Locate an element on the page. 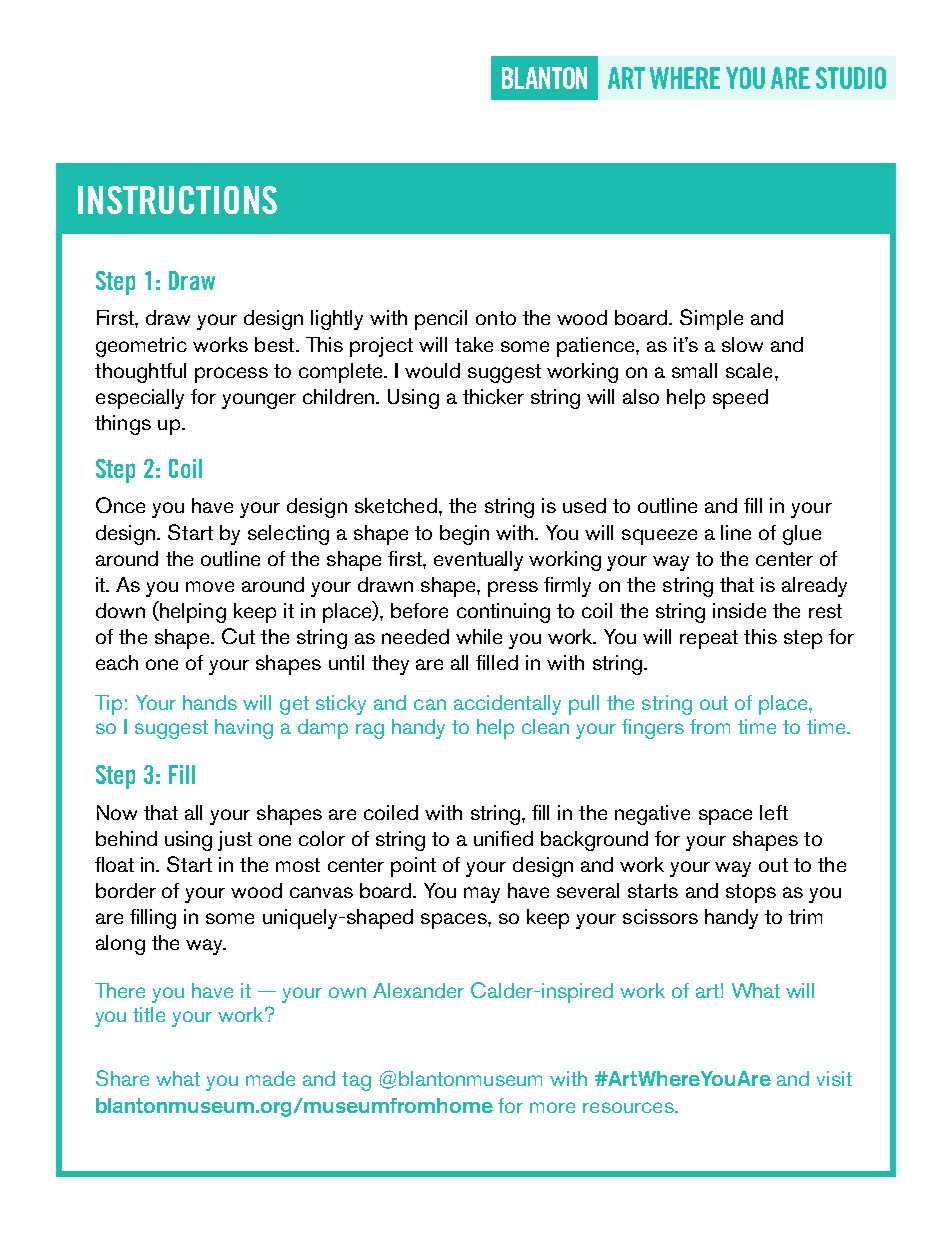  Simple is located at coordinates (711, 319).
